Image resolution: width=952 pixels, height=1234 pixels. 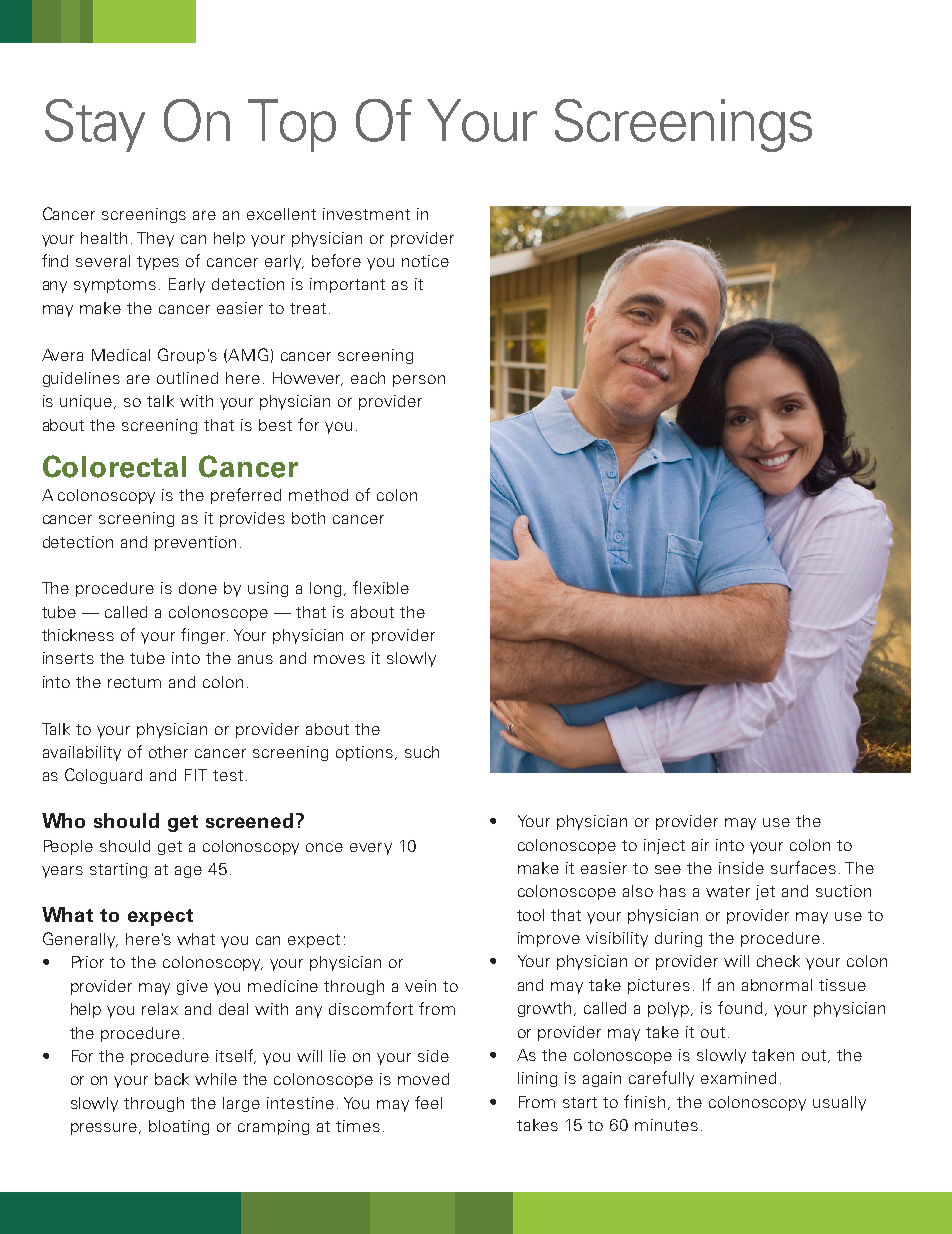 What do you see at coordinates (422, 752) in the screenshot?
I see `such` at bounding box center [422, 752].
